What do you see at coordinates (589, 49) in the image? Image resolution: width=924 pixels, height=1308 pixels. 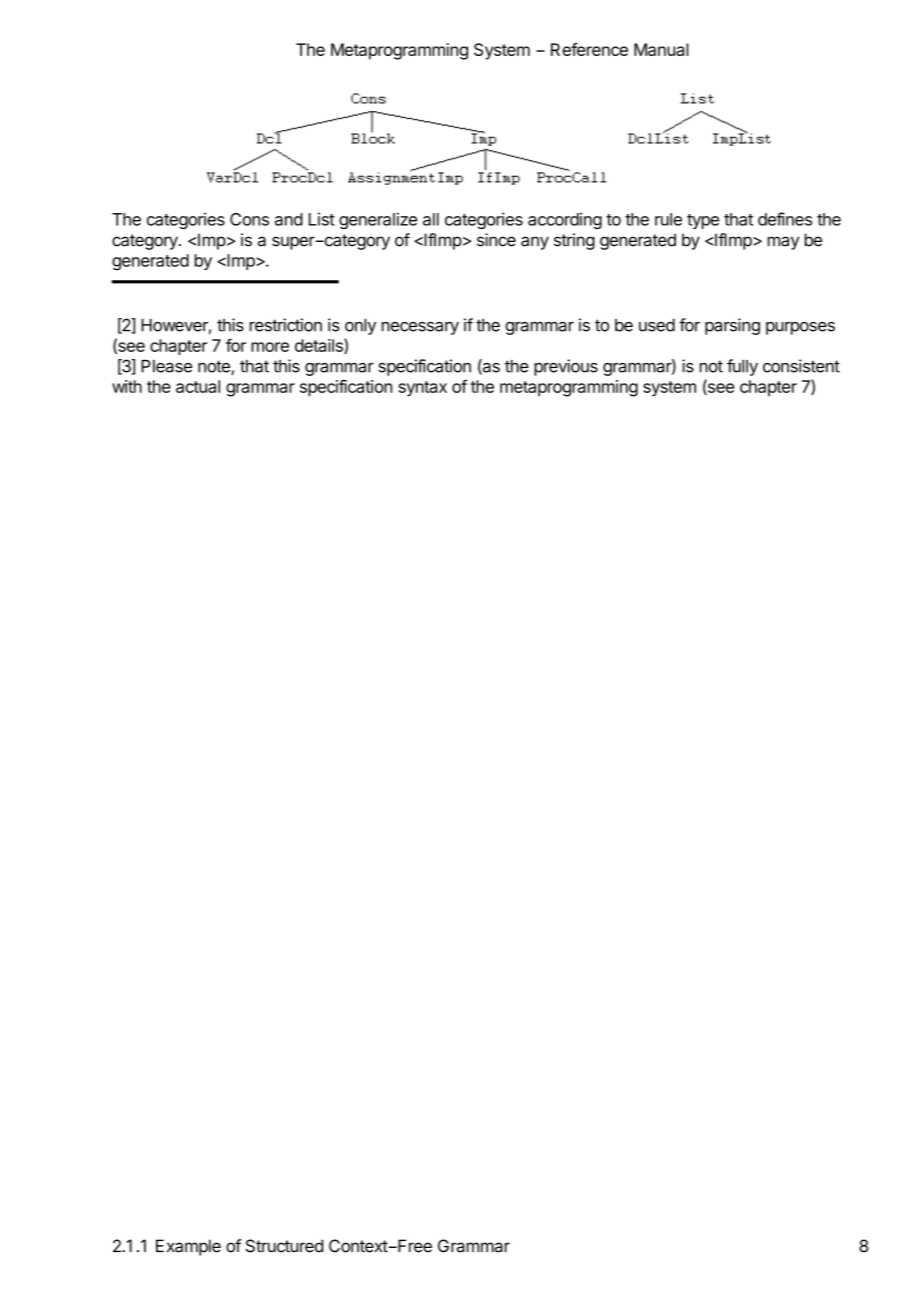 I see `Reference` at bounding box center [589, 49].
